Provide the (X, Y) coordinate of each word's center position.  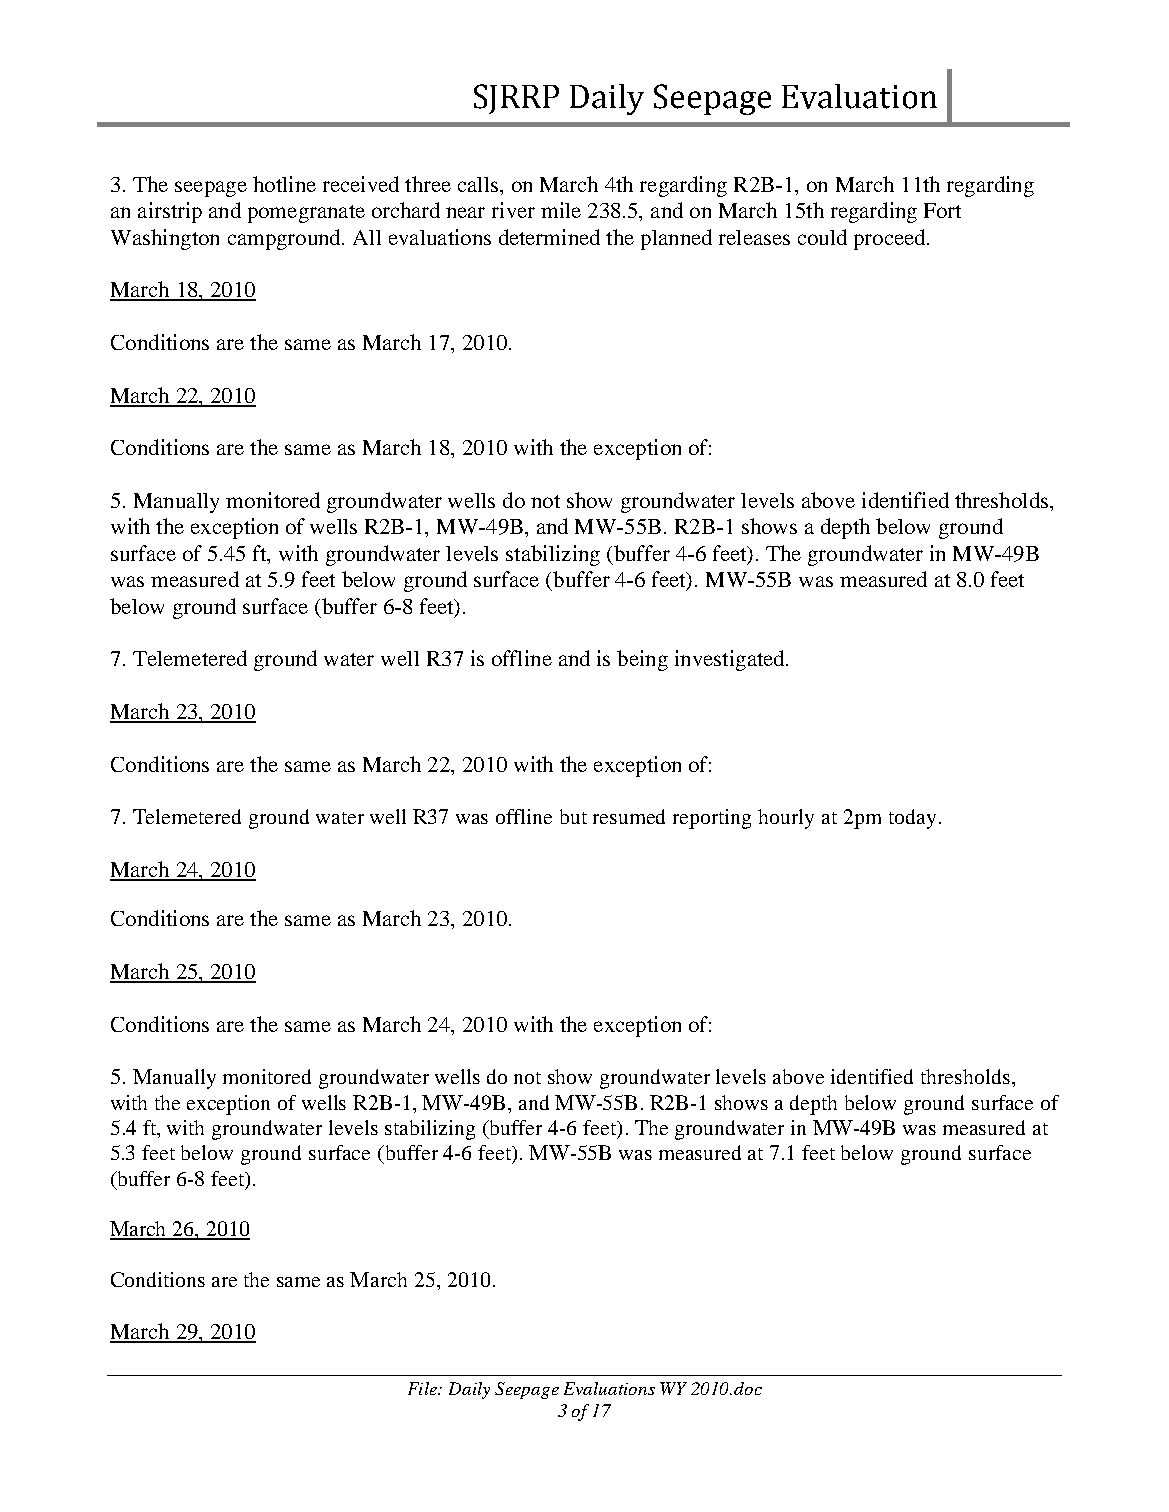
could (822, 237)
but (573, 816)
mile (561, 210)
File (423, 1388)
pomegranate (306, 214)
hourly (786, 819)
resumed (629, 816)
